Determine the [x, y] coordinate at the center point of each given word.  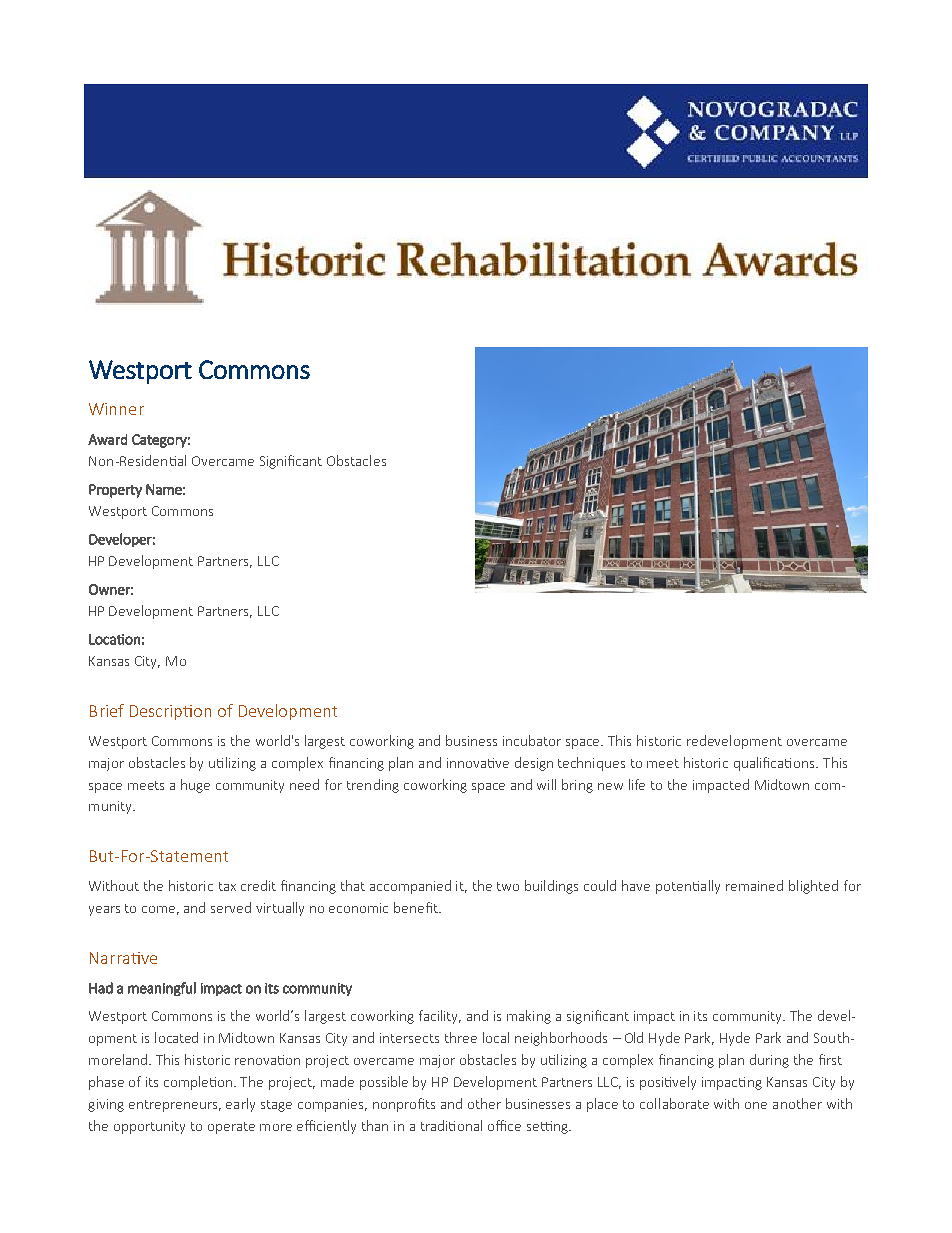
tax [227, 886]
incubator [532, 740]
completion [199, 1083]
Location [114, 639]
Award [107, 439]
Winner [116, 409]
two [508, 886]
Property [115, 491]
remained [754, 885]
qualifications [776, 764]
